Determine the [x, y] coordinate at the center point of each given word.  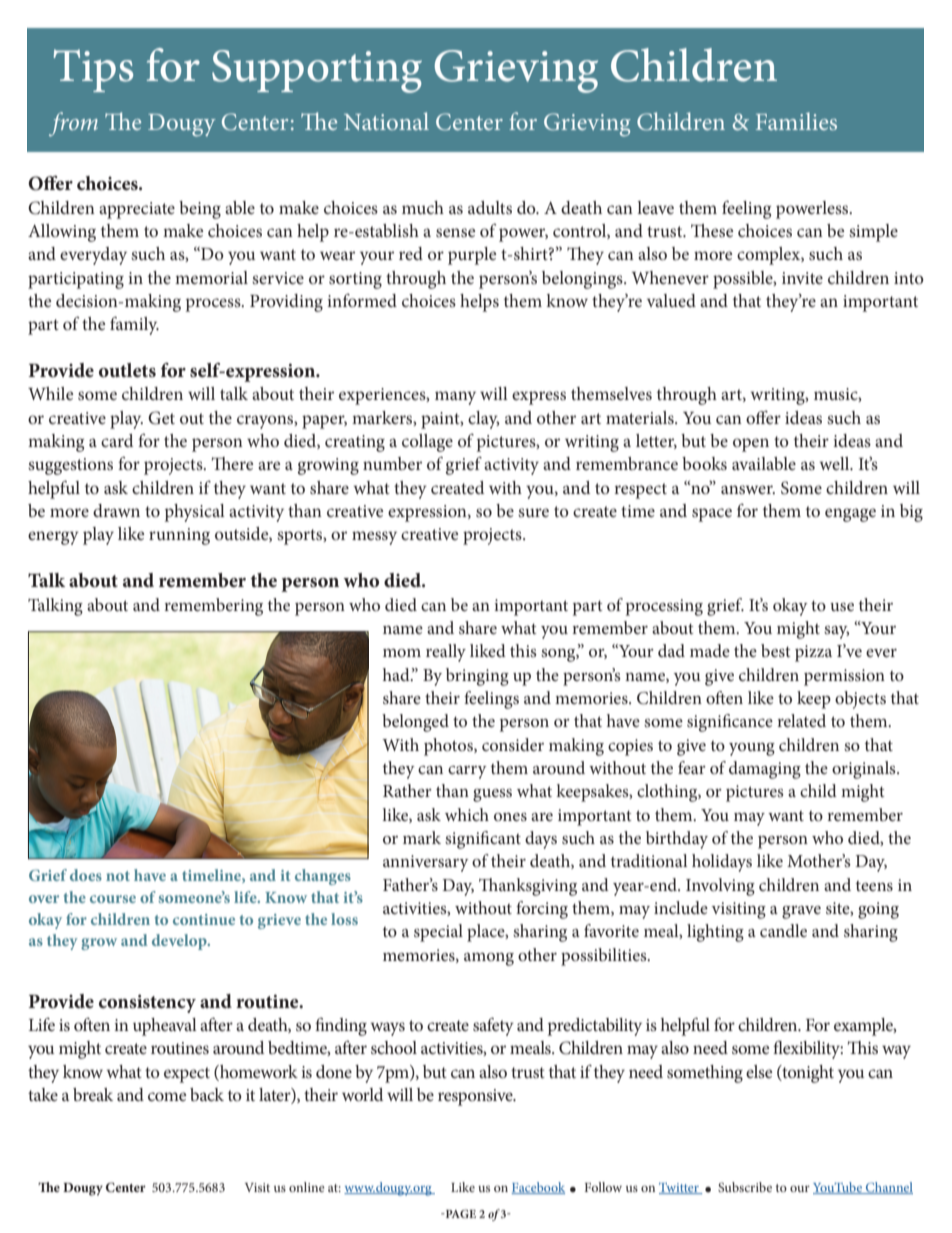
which [467, 814]
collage [427, 443]
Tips [93, 70]
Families [796, 121]
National [386, 121]
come [167, 1096]
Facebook [538, 1188]
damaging [765, 770]
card [117, 440]
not [118, 876]
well [835, 463]
